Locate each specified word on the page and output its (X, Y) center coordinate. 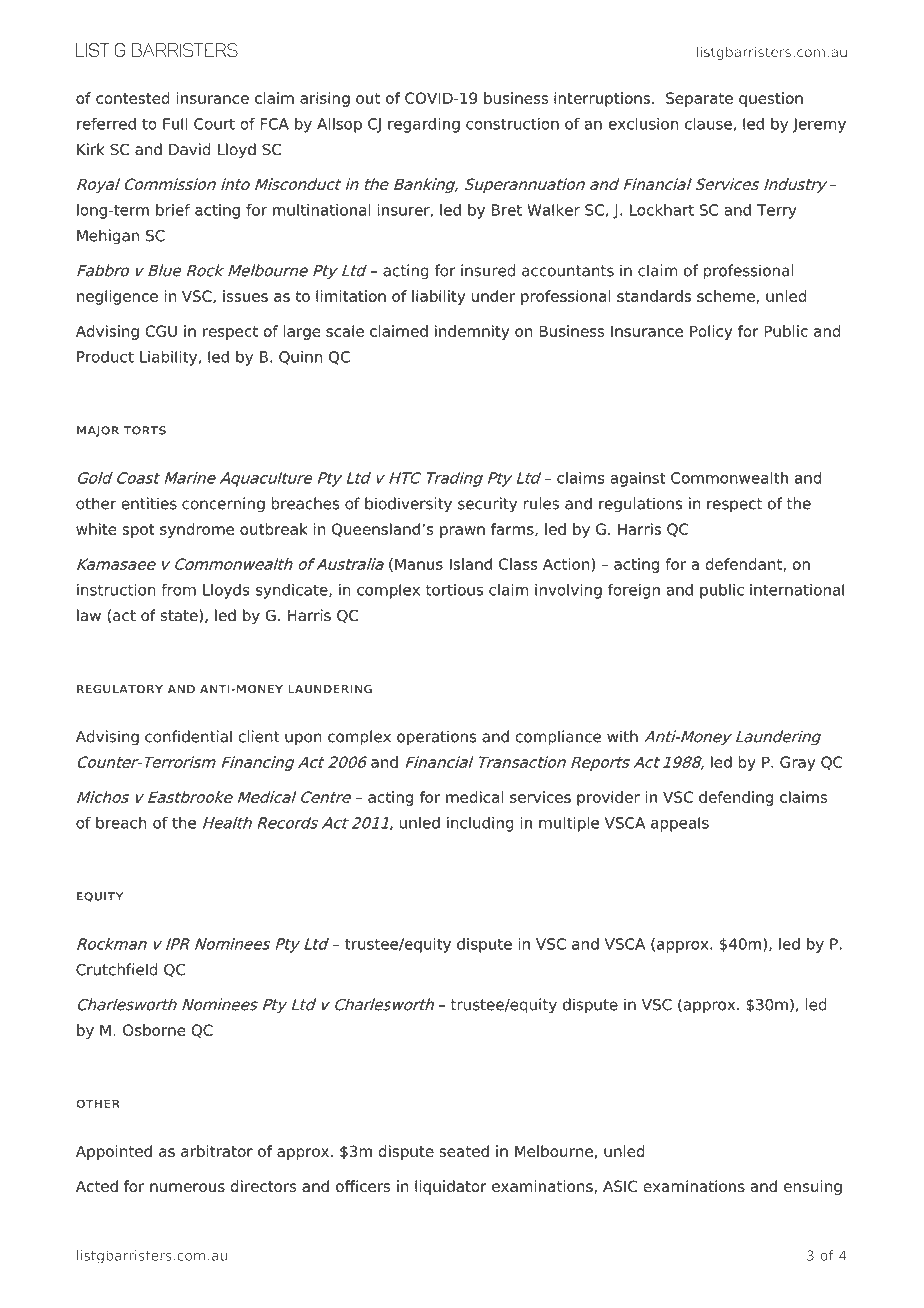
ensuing (813, 1187)
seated (464, 1151)
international (797, 590)
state (180, 616)
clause (708, 124)
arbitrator (217, 1151)
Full (175, 124)
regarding (424, 125)
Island (471, 564)
